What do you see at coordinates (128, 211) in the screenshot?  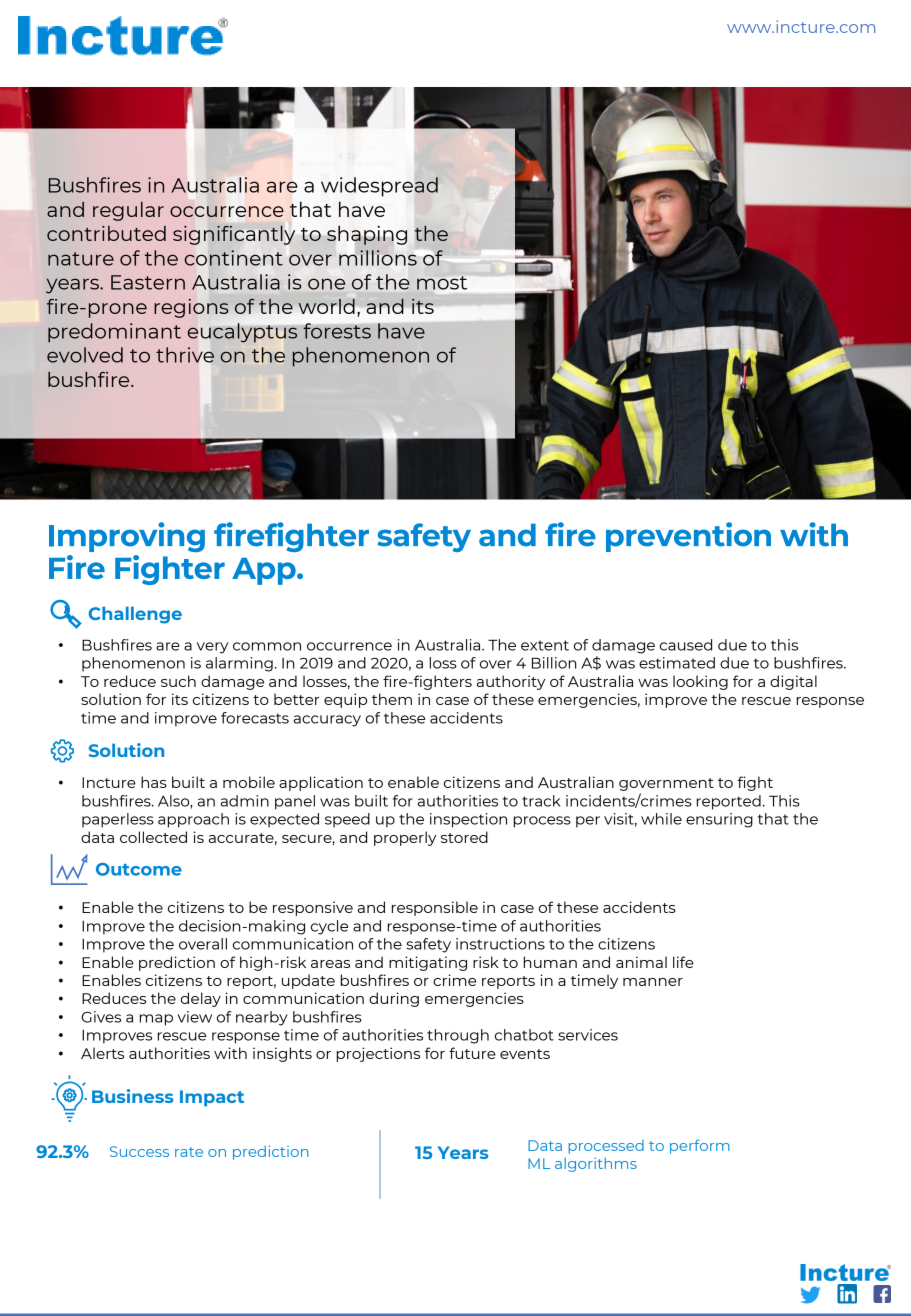 I see `regular` at bounding box center [128, 211].
